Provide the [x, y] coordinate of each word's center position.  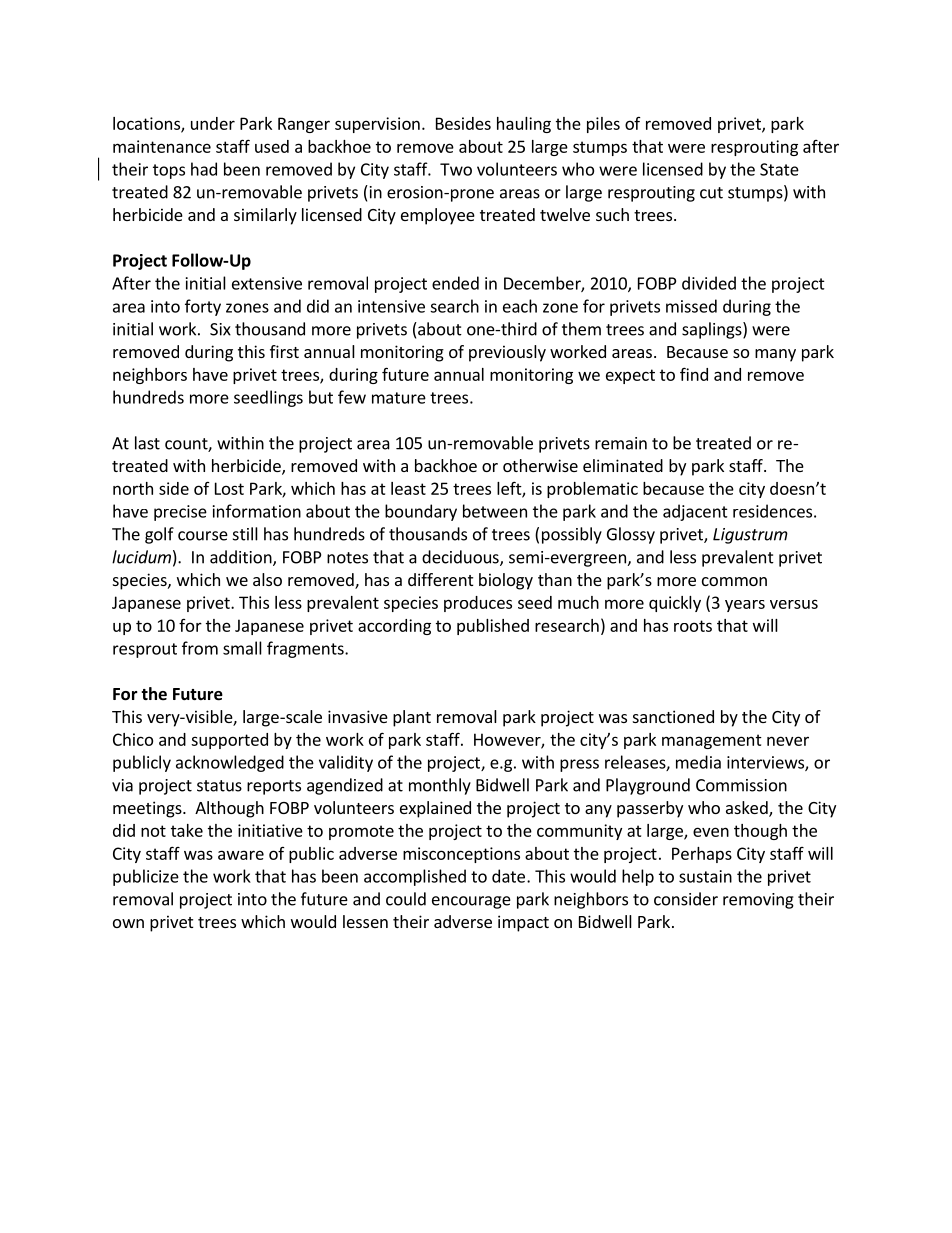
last [147, 443]
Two [456, 169]
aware [241, 855]
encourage [471, 902]
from [200, 648]
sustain [705, 876]
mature [399, 398]
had [204, 169]
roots [693, 626]
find [694, 374]
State [779, 169]
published [493, 627]
